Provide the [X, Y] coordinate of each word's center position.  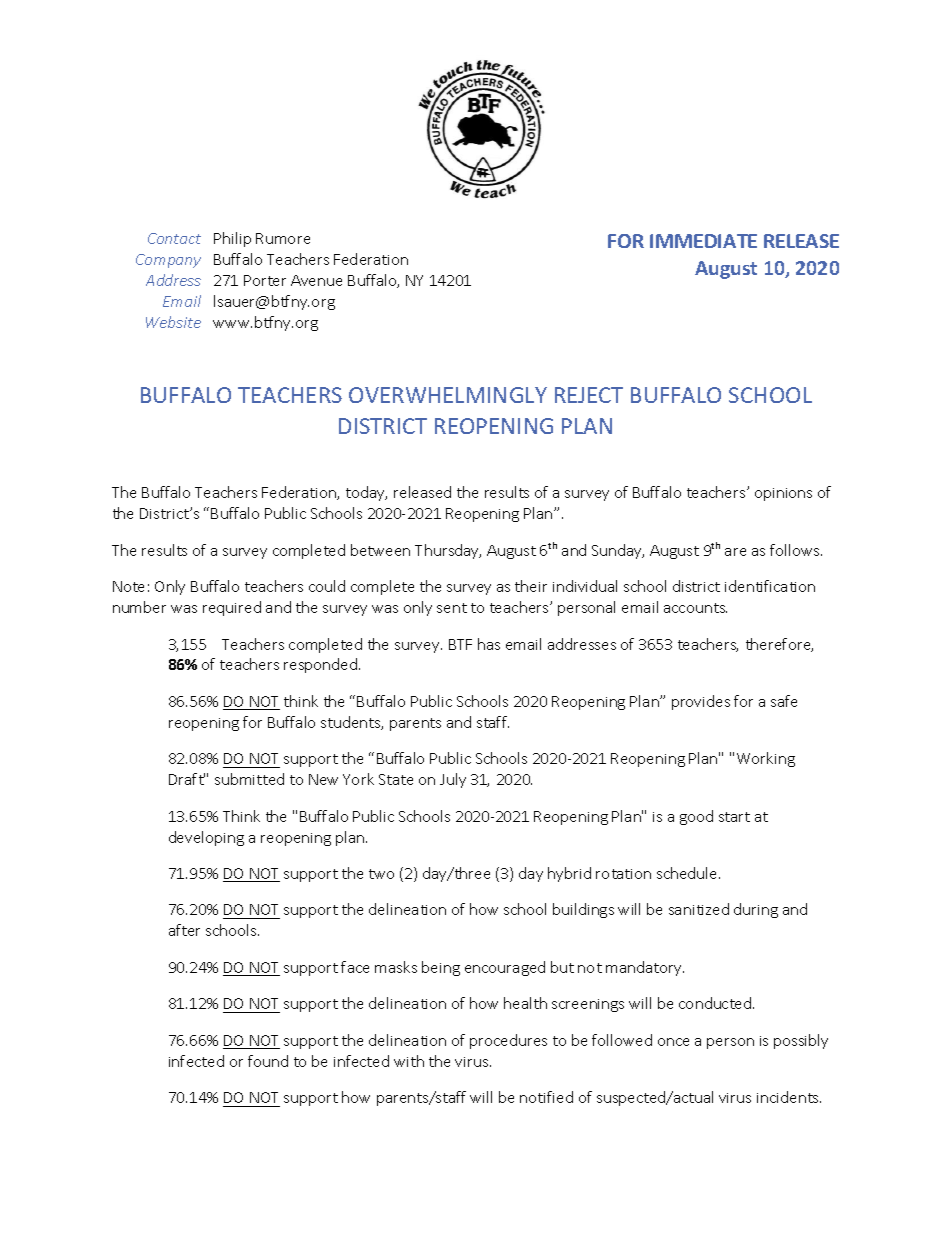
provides [701, 702]
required [232, 608]
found [268, 1061]
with [409, 1061]
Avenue [316, 280]
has [489, 644]
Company [168, 261]
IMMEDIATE [703, 241]
